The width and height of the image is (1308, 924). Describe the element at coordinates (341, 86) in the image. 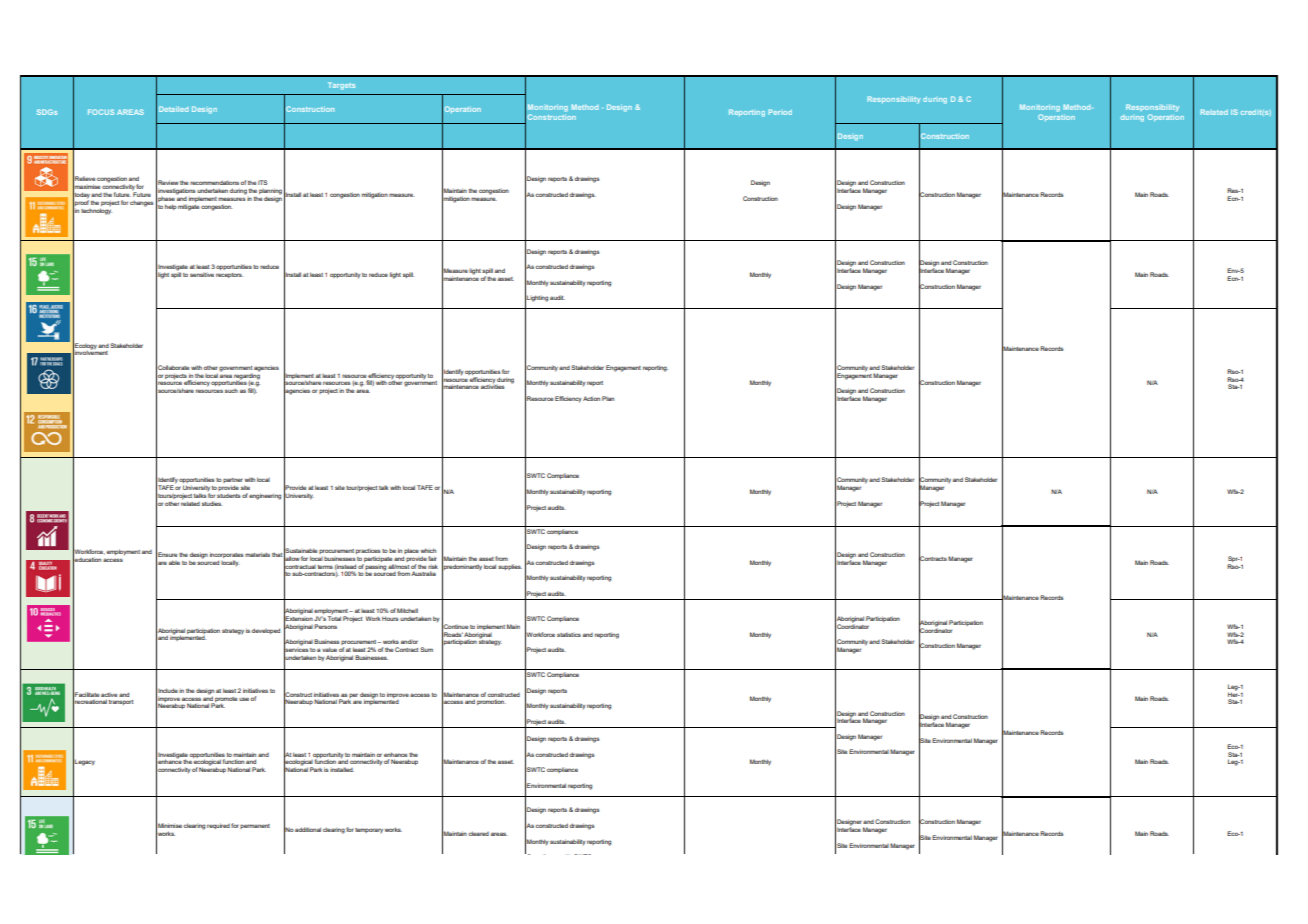

I see `Targets` at that location.
